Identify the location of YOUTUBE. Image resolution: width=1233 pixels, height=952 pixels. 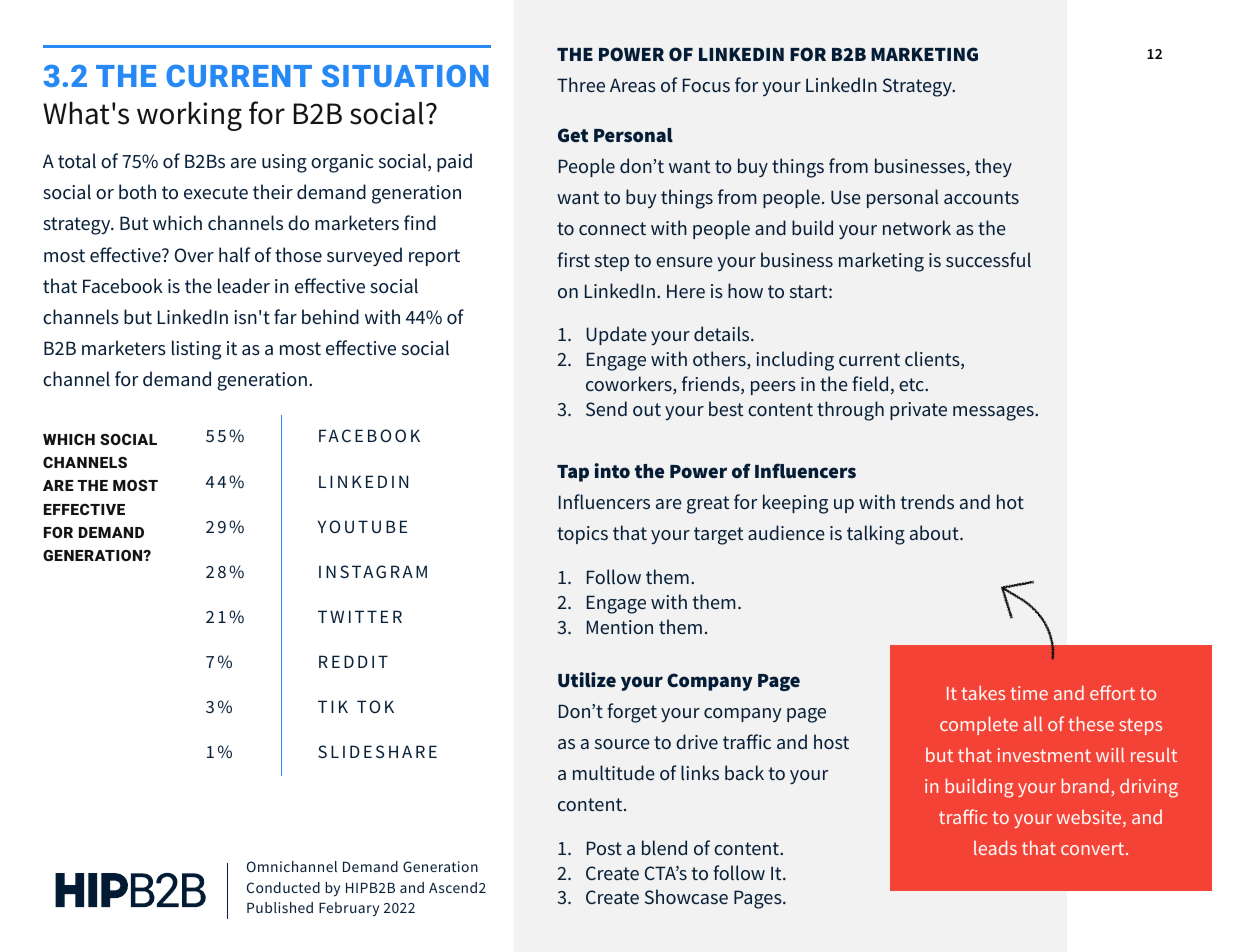
(362, 527).
